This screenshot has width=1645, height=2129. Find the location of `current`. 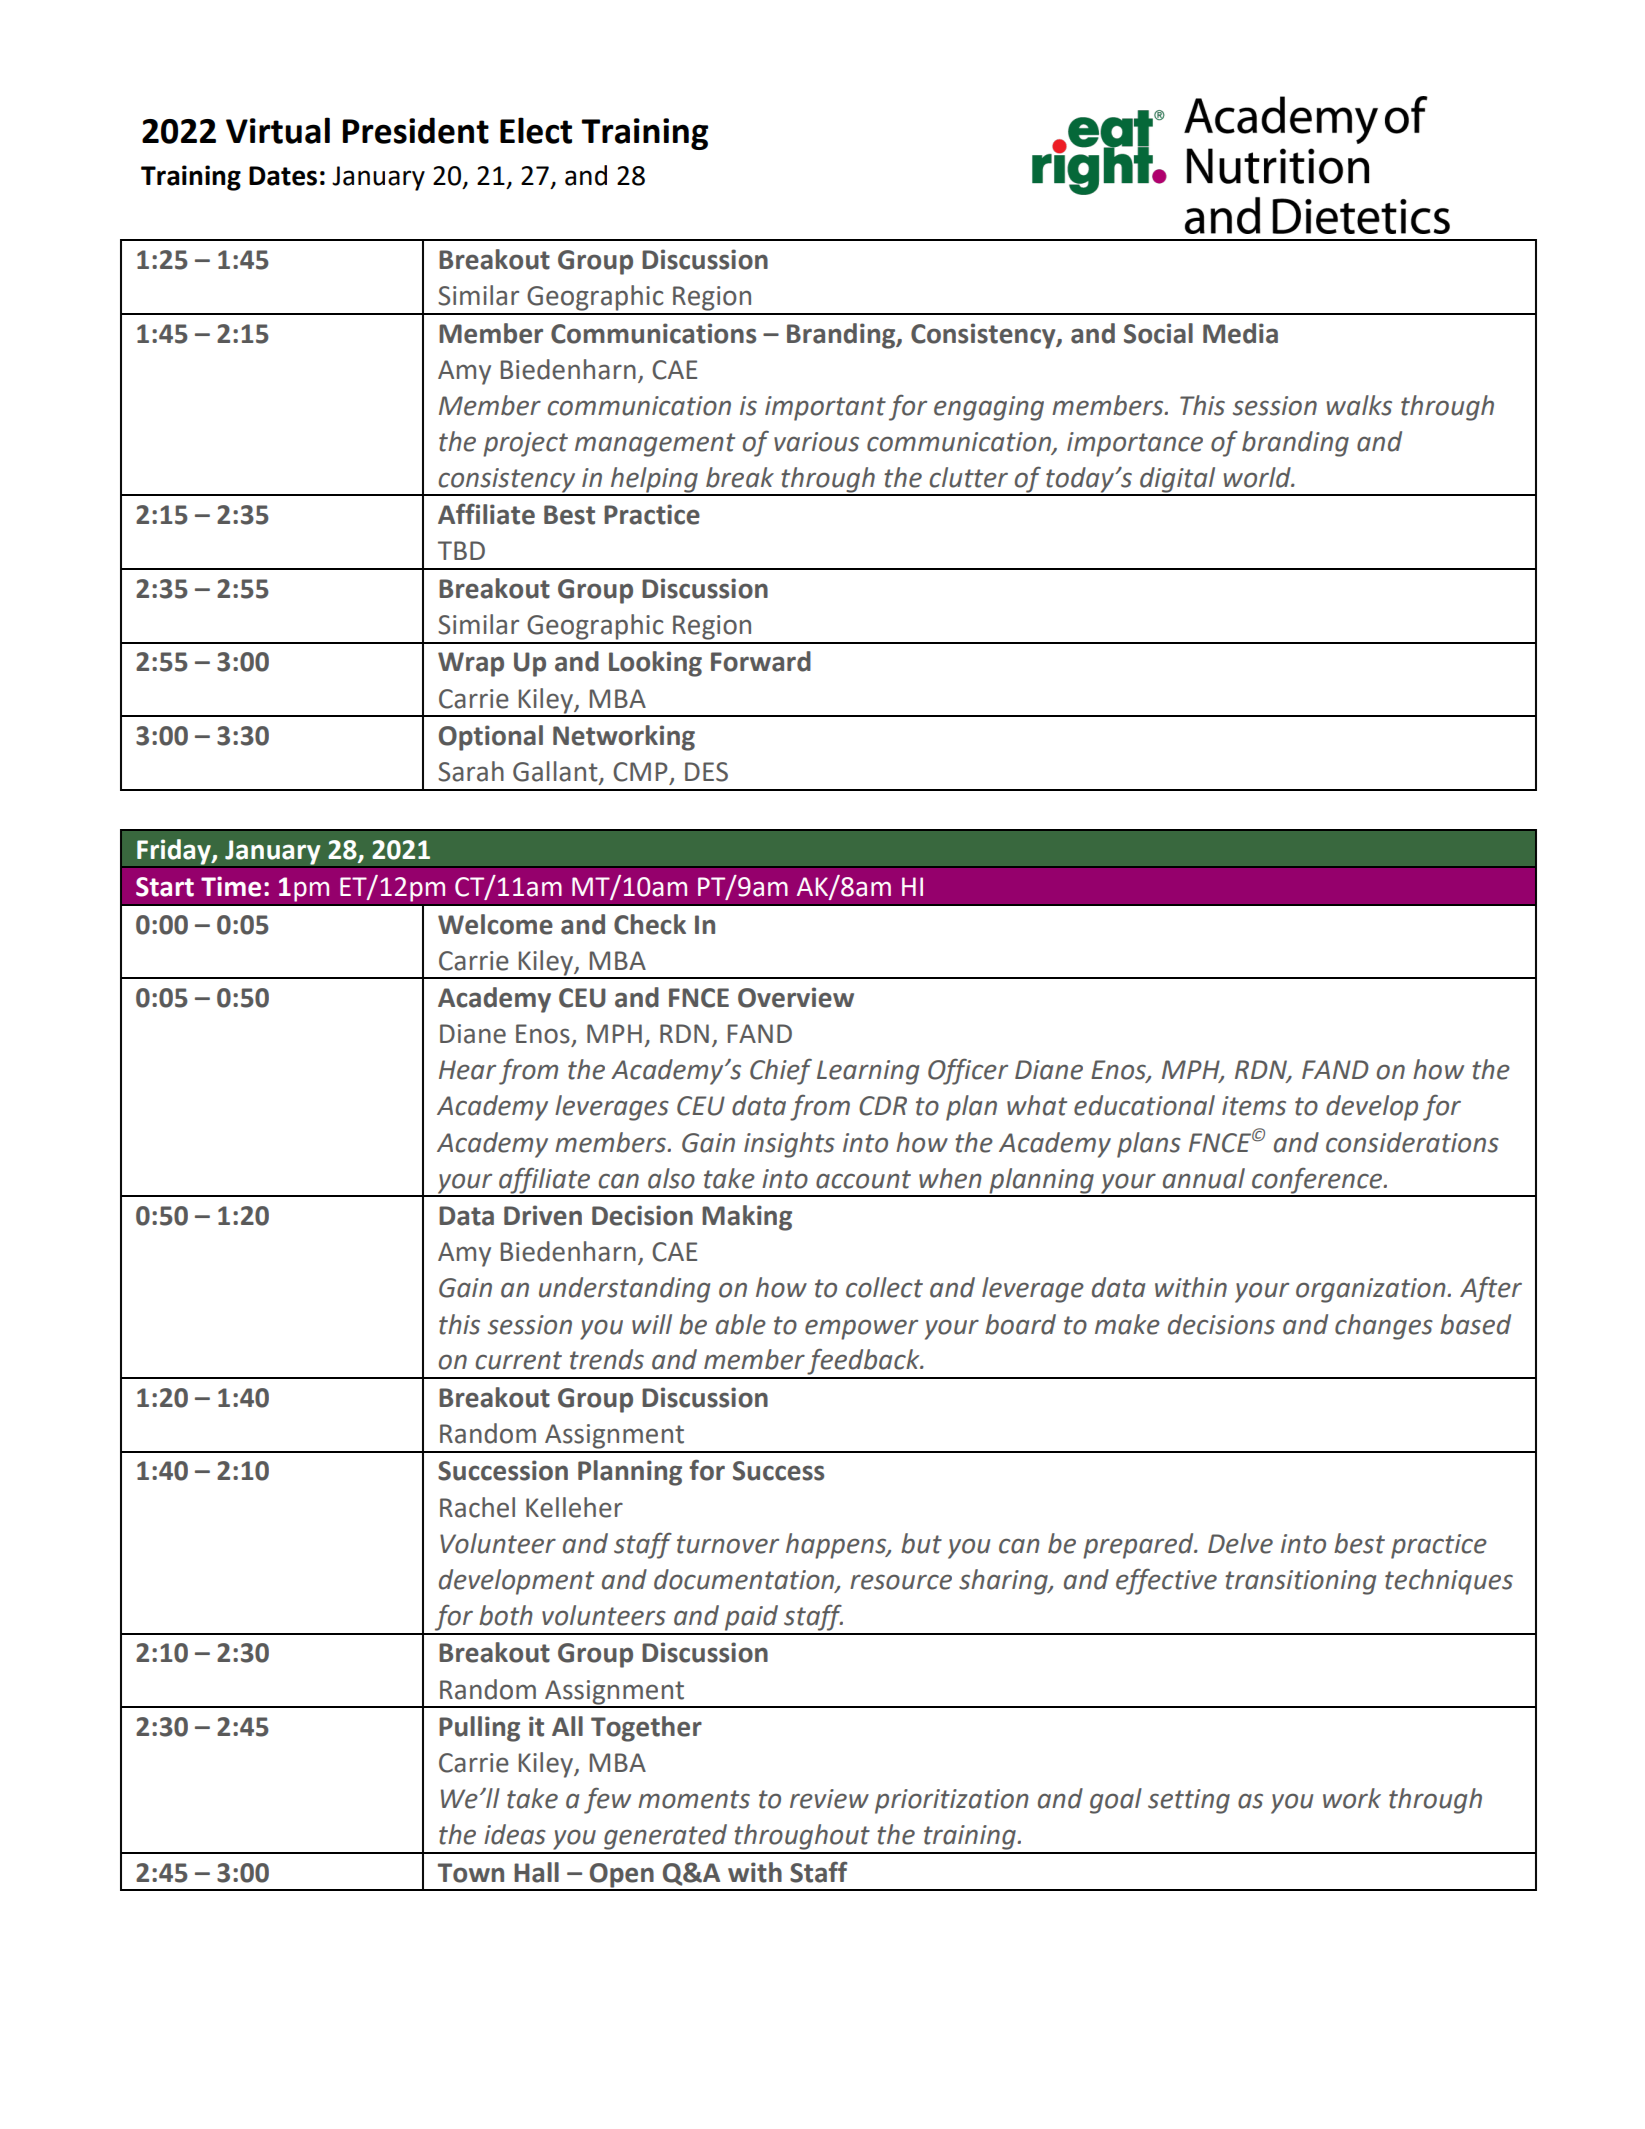

current is located at coordinates (518, 1360).
